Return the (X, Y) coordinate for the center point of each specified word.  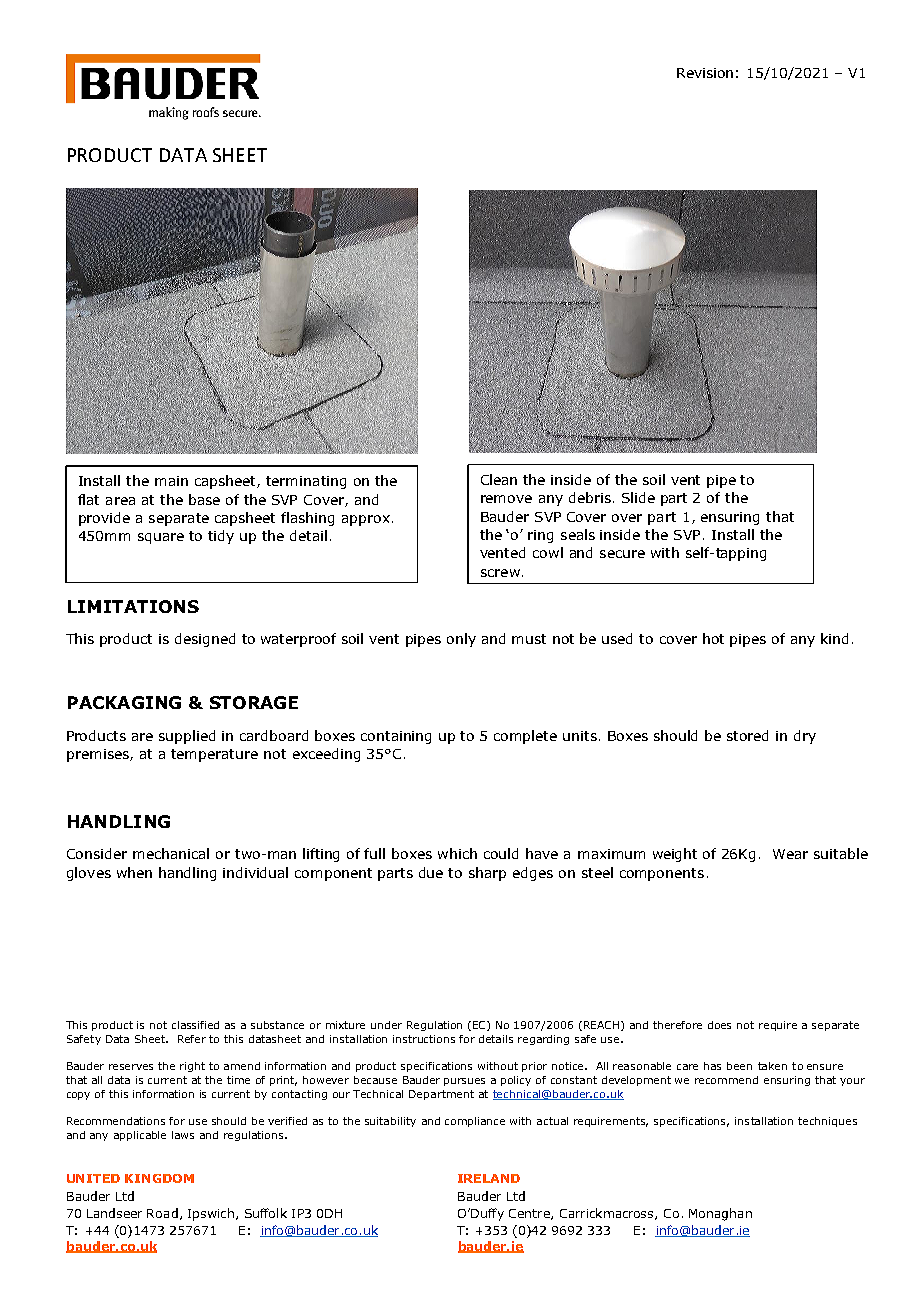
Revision (705, 73)
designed (205, 640)
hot (713, 638)
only (461, 640)
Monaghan (720, 1214)
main (171, 481)
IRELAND (489, 1178)
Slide (638, 497)
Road (162, 1213)
